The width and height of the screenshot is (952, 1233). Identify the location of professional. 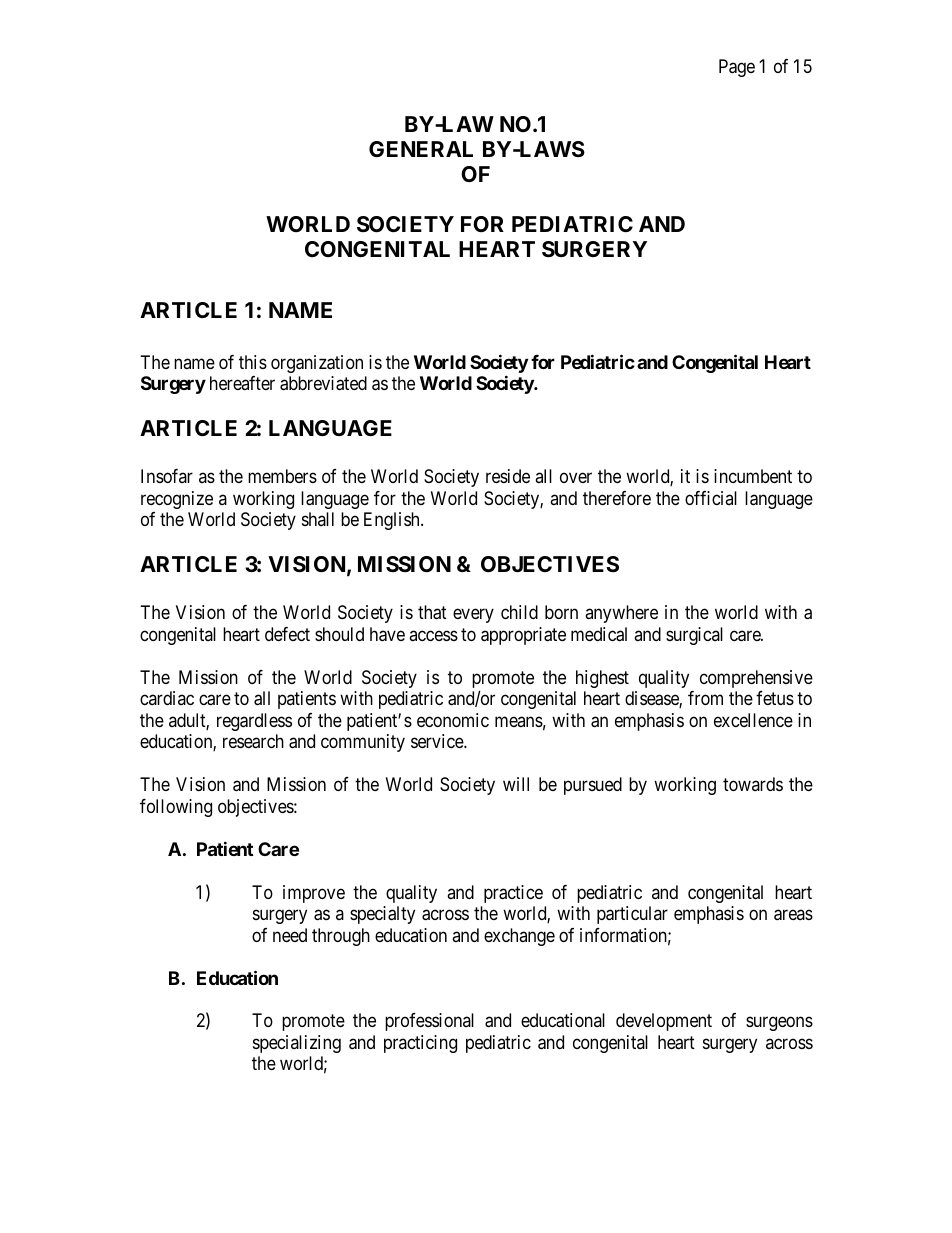
(429, 1022).
